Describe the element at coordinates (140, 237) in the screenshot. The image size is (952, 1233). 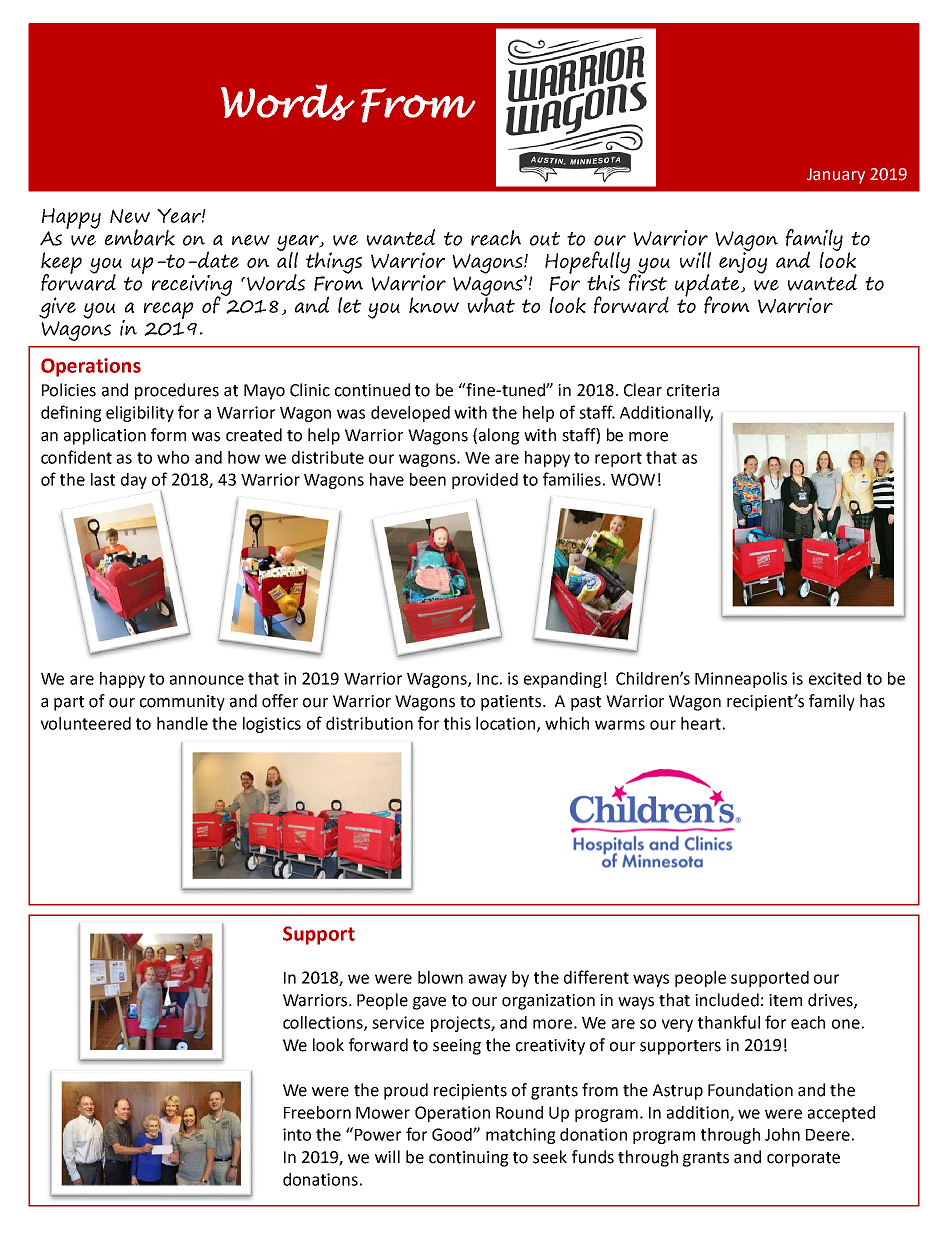
I see `embark` at that location.
